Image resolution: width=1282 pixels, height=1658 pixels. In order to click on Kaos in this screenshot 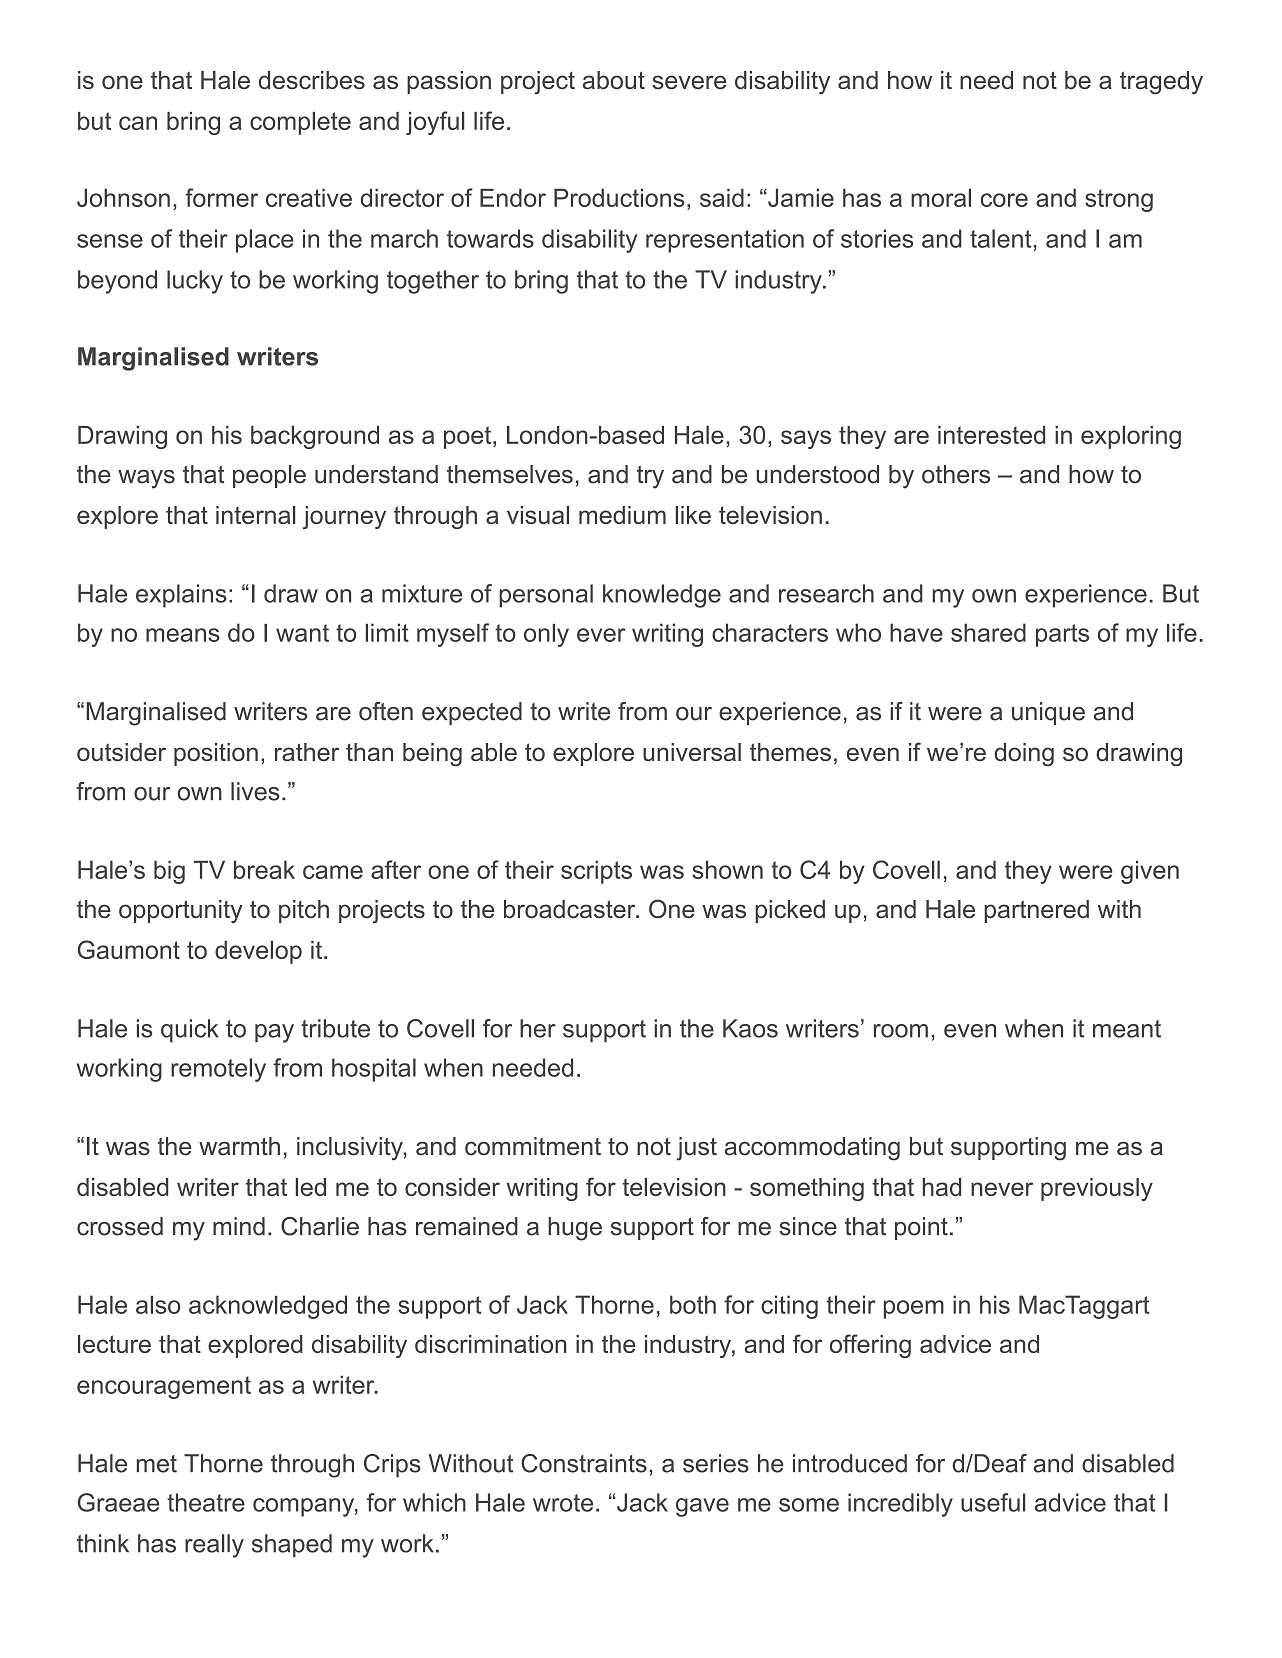, I will do `click(750, 1028)`.
